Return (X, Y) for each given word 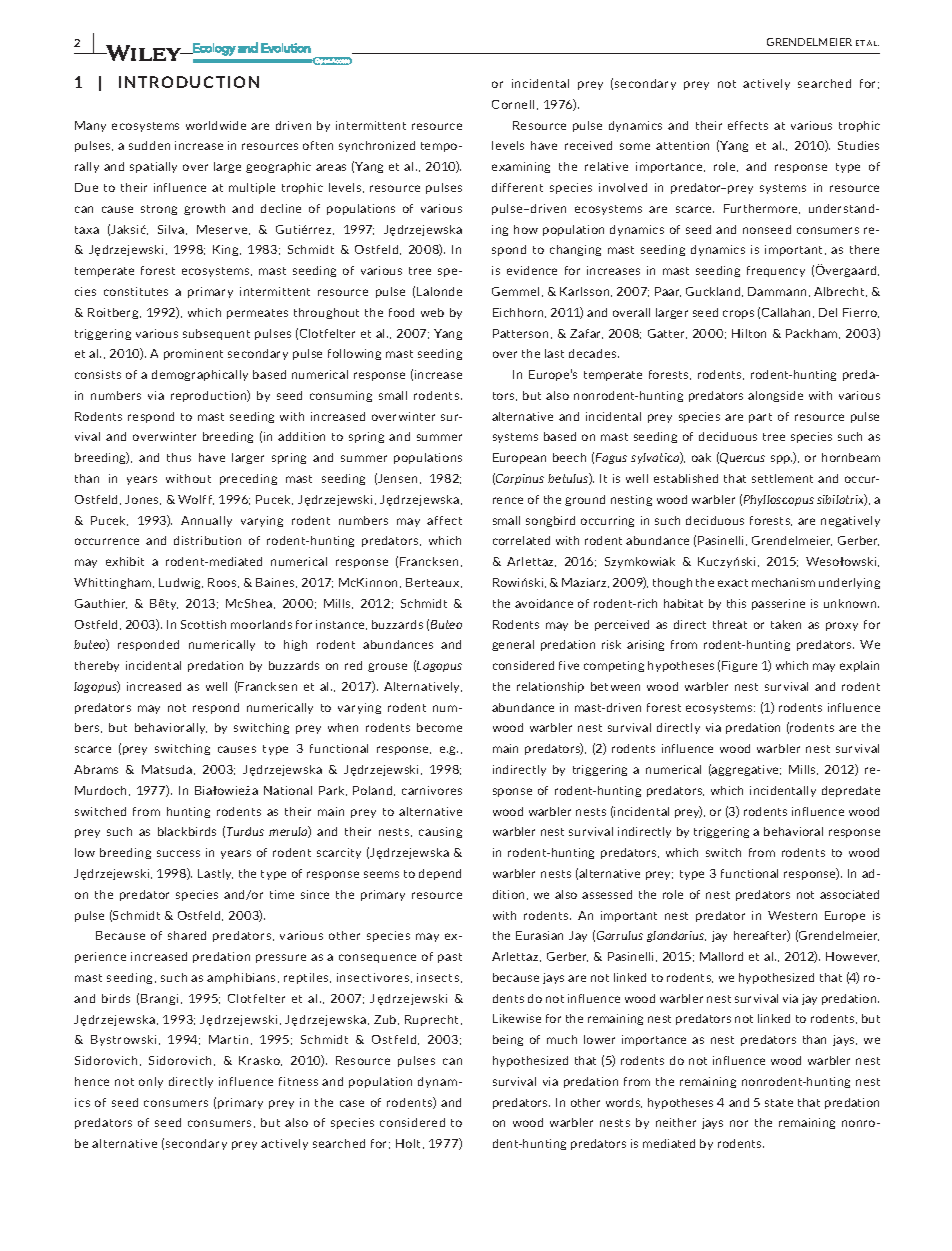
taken (786, 624)
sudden (149, 145)
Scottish (203, 624)
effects (748, 125)
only (151, 1082)
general (513, 645)
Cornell (513, 104)
